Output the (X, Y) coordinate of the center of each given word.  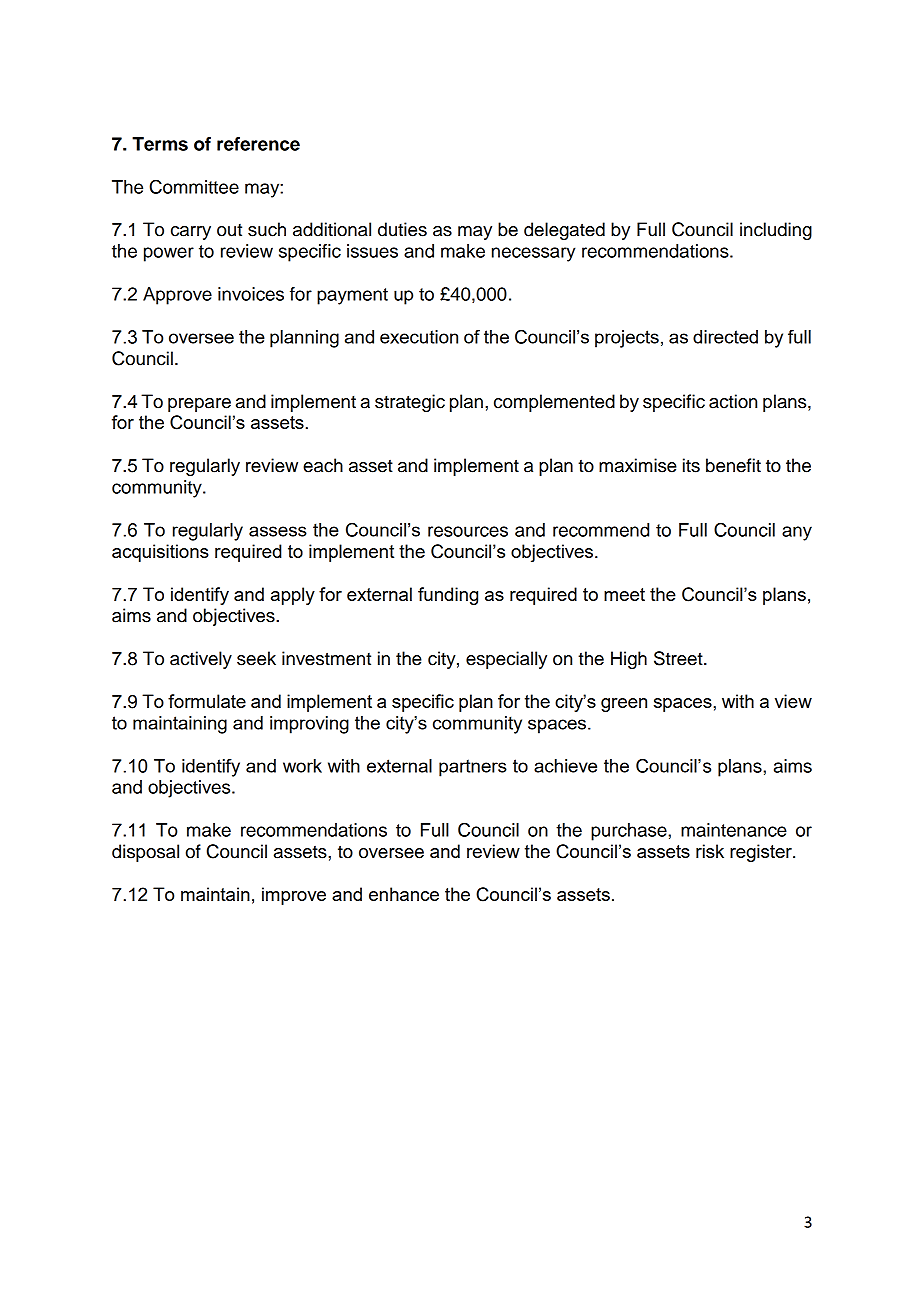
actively (201, 660)
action (733, 401)
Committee (194, 186)
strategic (410, 403)
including (776, 231)
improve (294, 896)
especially (506, 660)
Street (679, 658)
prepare (199, 405)
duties (402, 229)
